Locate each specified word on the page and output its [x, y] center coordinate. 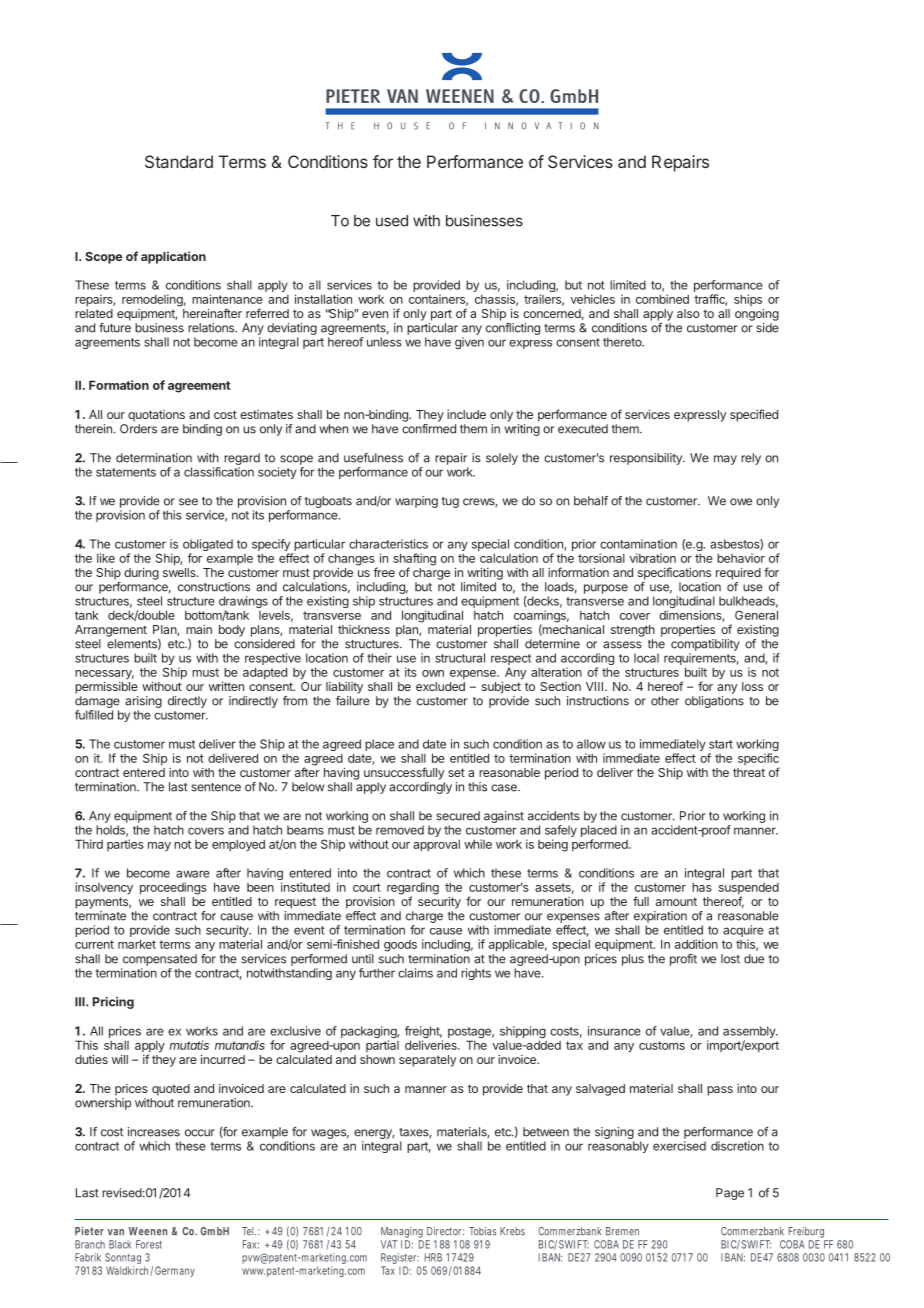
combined [662, 299]
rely [751, 459]
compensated [160, 960]
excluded [440, 686]
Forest [149, 1244]
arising [143, 703]
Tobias [482, 1231]
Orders [138, 429]
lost [730, 959]
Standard [179, 161]
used [392, 221]
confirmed [429, 429]
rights [476, 974]
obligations [714, 702]
